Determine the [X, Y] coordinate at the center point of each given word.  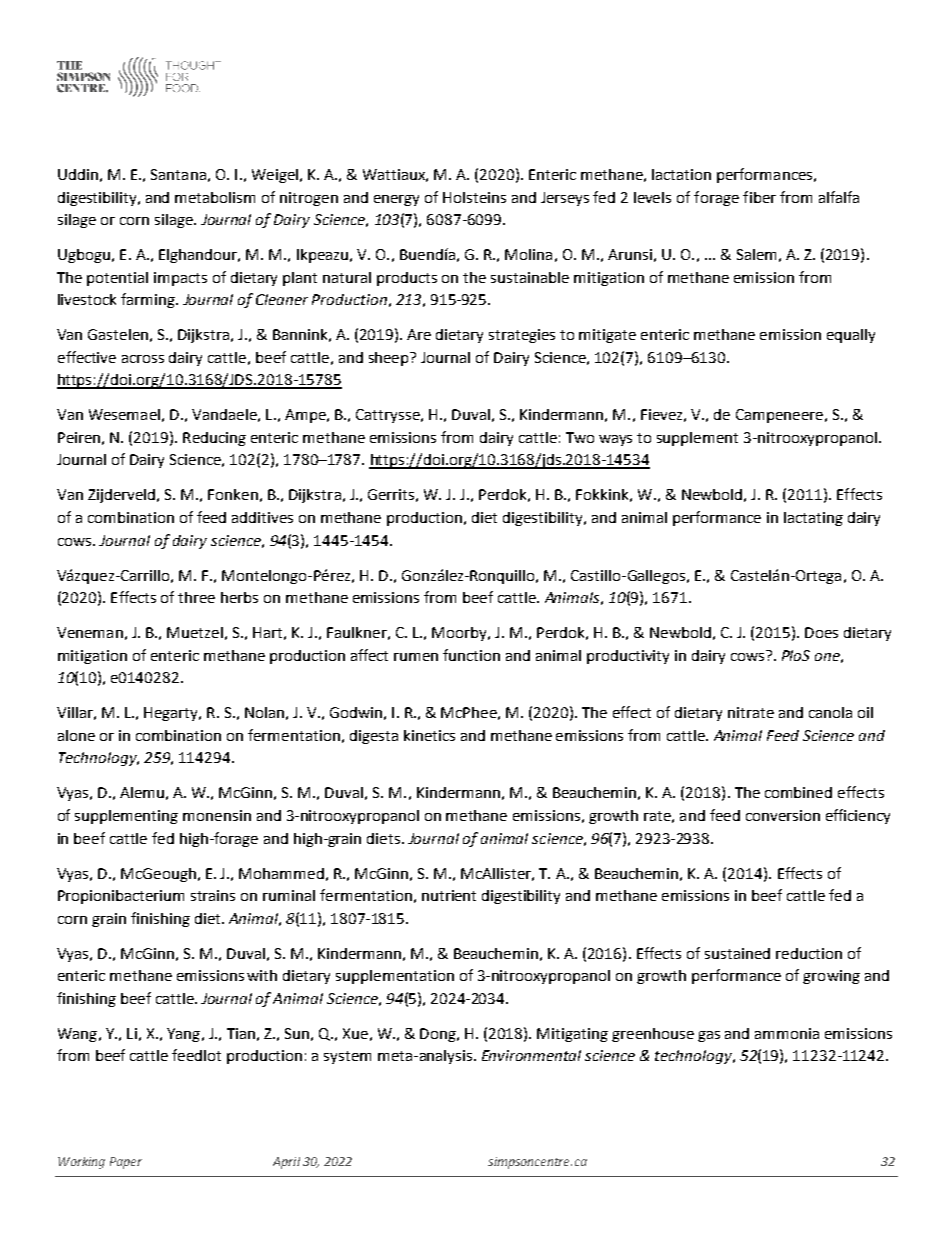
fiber [759, 197]
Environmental [531, 1055]
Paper [126, 1163]
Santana [178, 174]
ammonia [787, 1033]
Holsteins [474, 197]
